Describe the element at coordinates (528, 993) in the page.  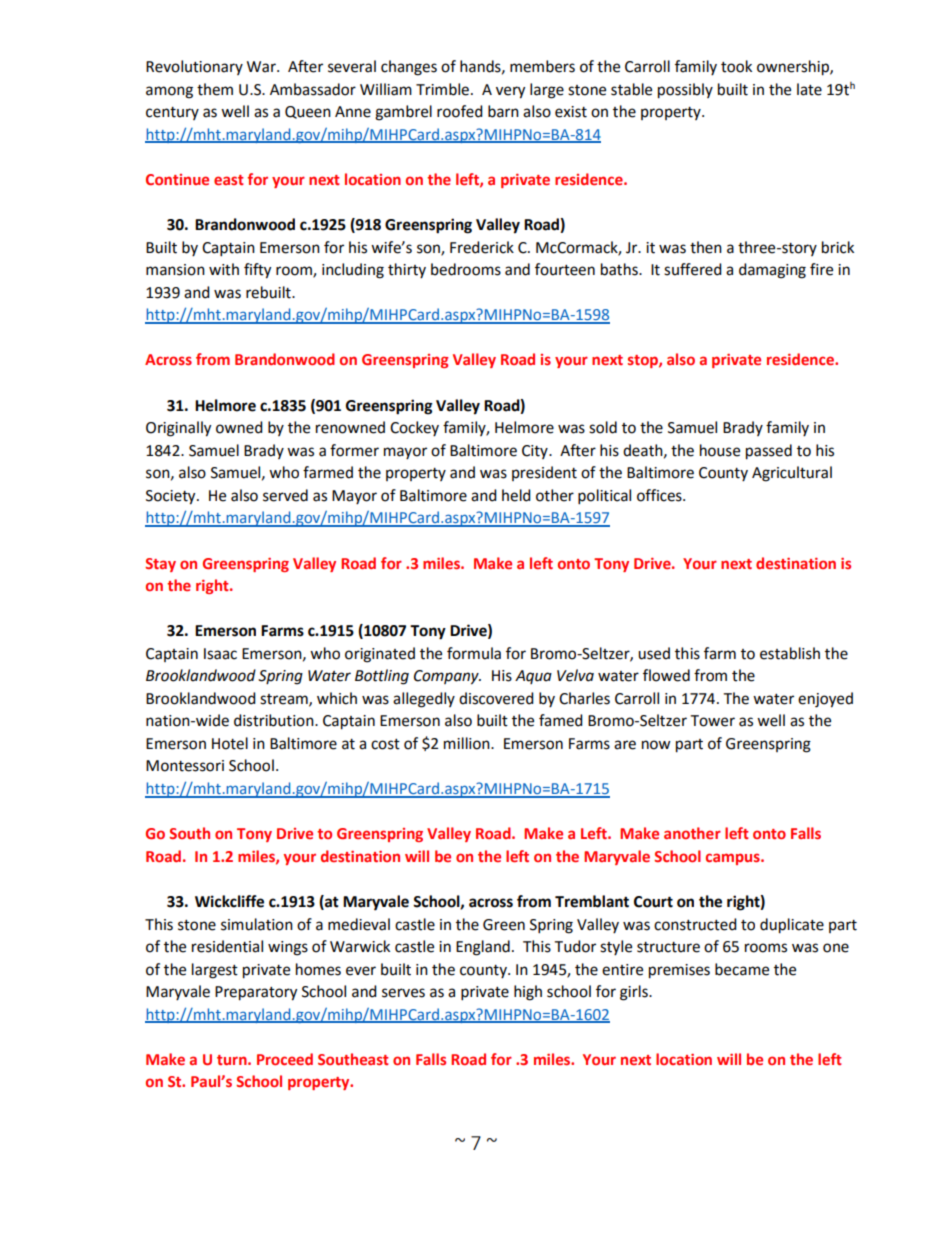
I see `high` at that location.
